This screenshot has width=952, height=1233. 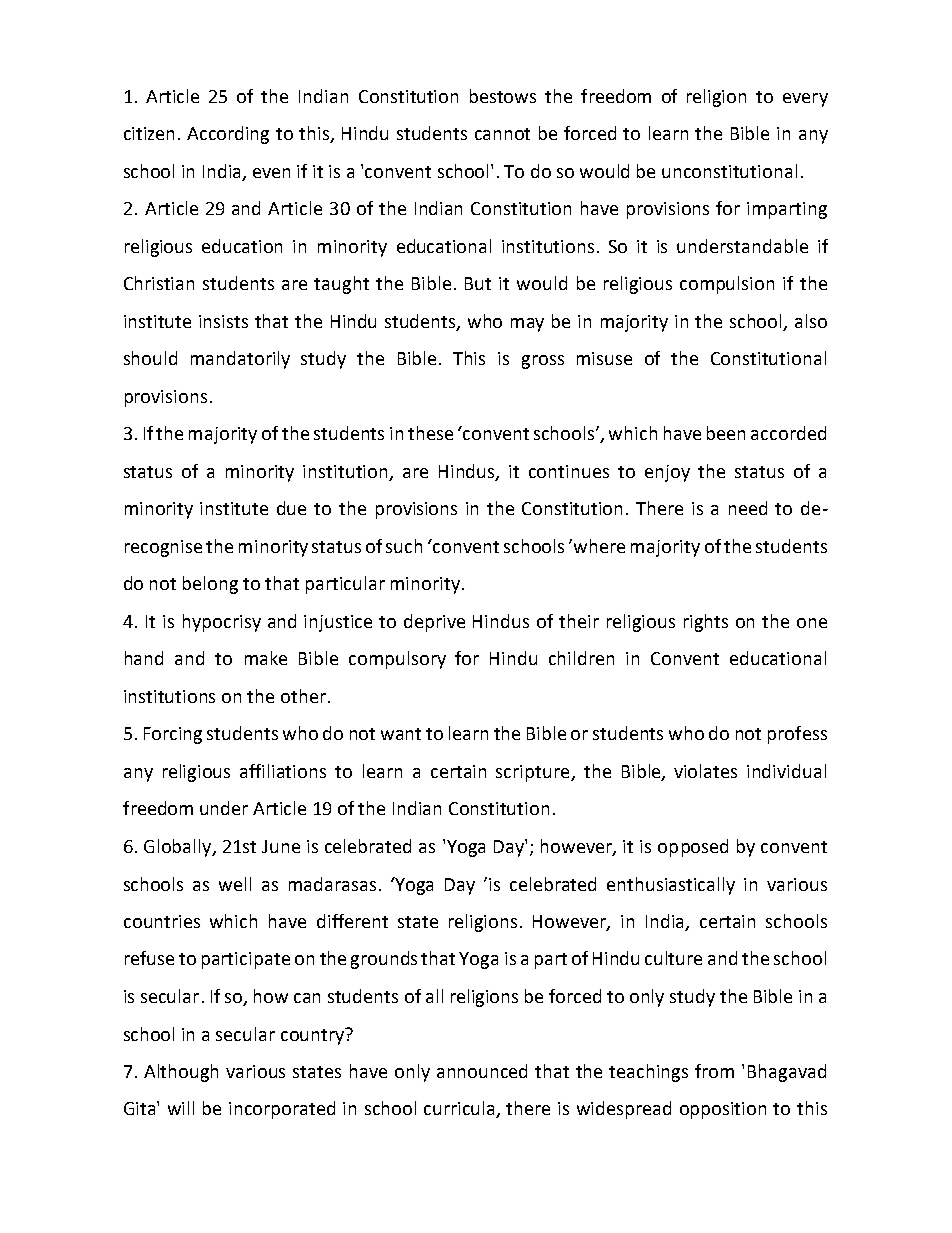 What do you see at coordinates (228, 135) in the screenshot?
I see `According` at bounding box center [228, 135].
